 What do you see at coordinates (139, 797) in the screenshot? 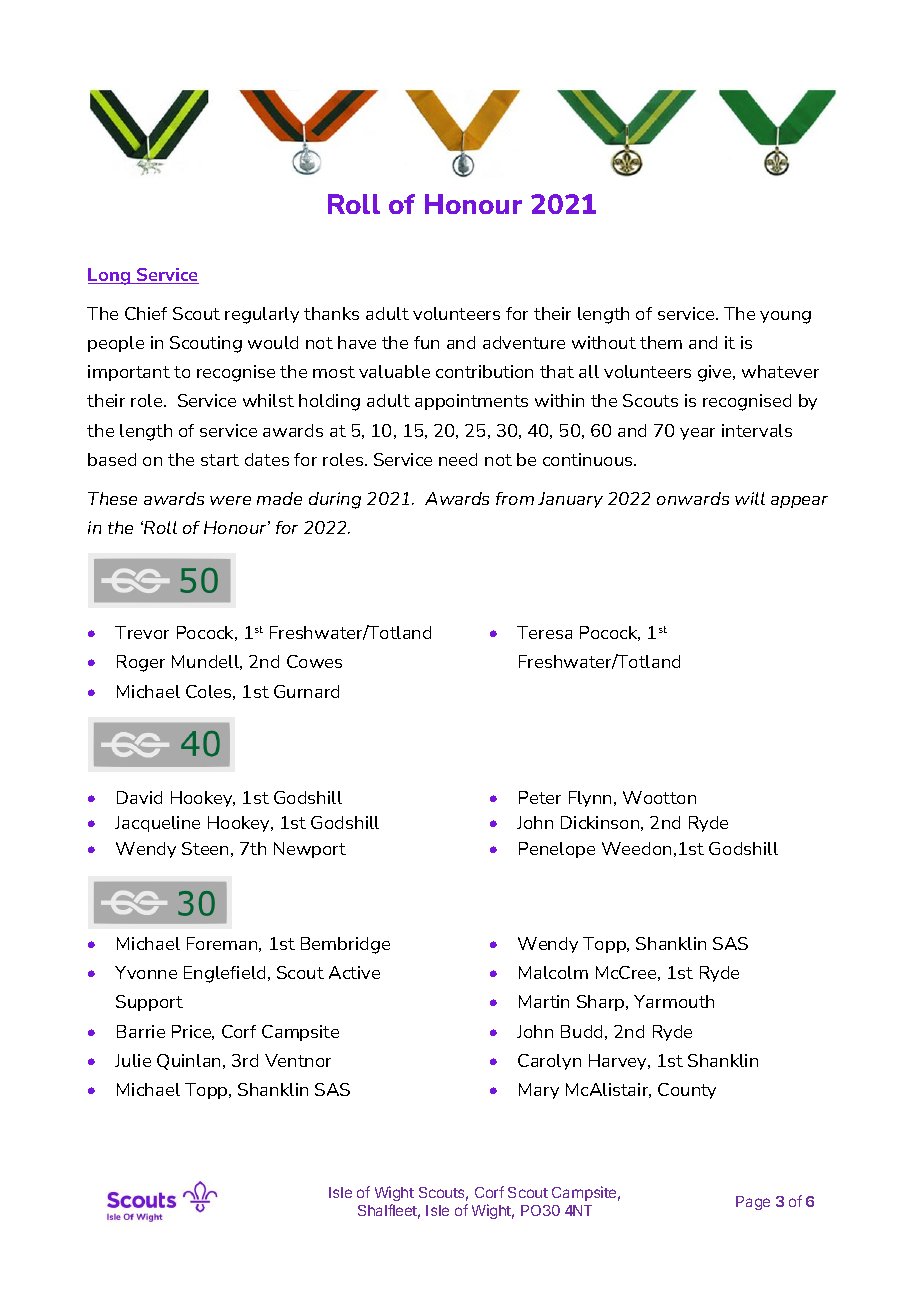
I see `David` at bounding box center [139, 797].
